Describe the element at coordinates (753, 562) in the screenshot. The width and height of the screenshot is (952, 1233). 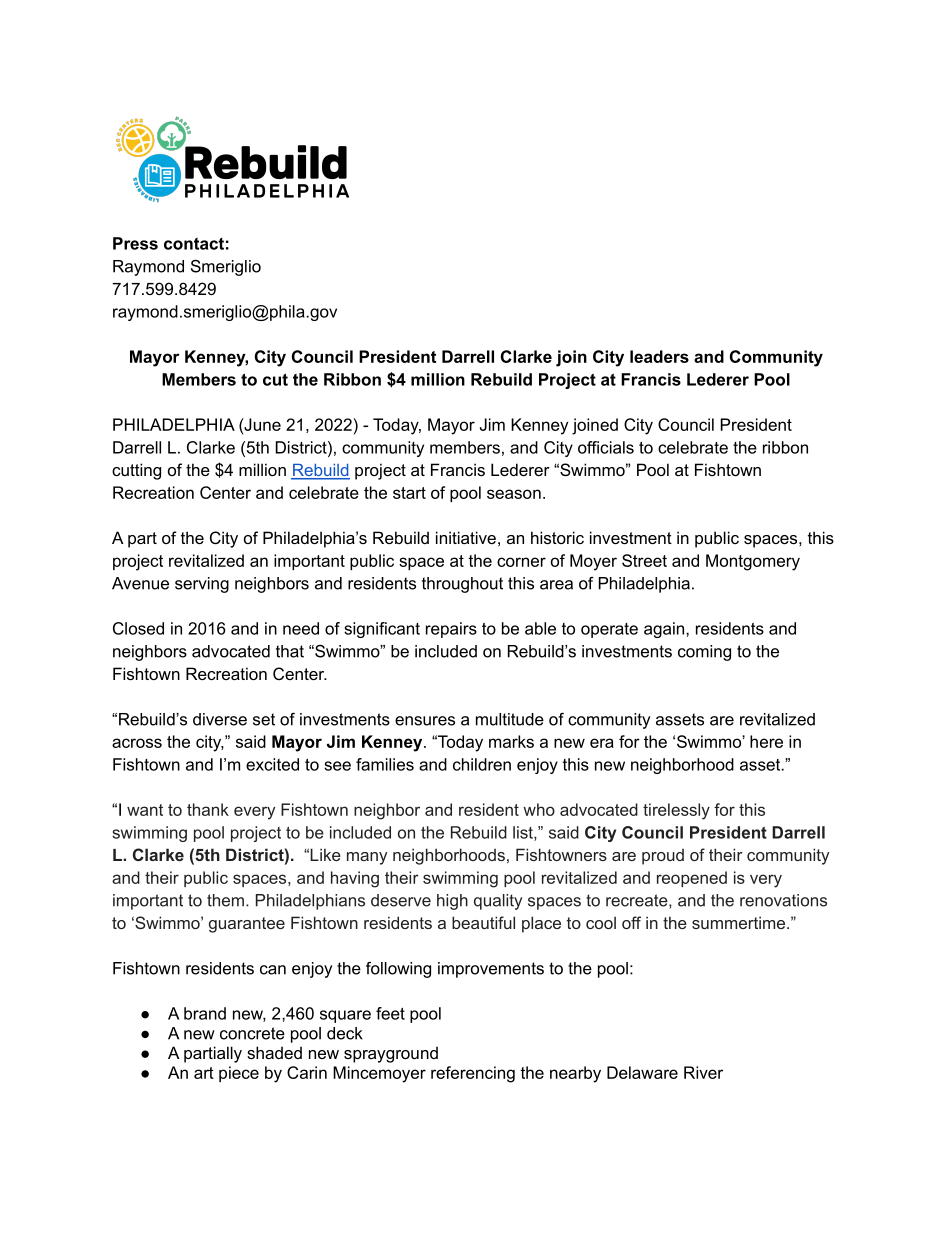
I see `Montgomery` at that location.
